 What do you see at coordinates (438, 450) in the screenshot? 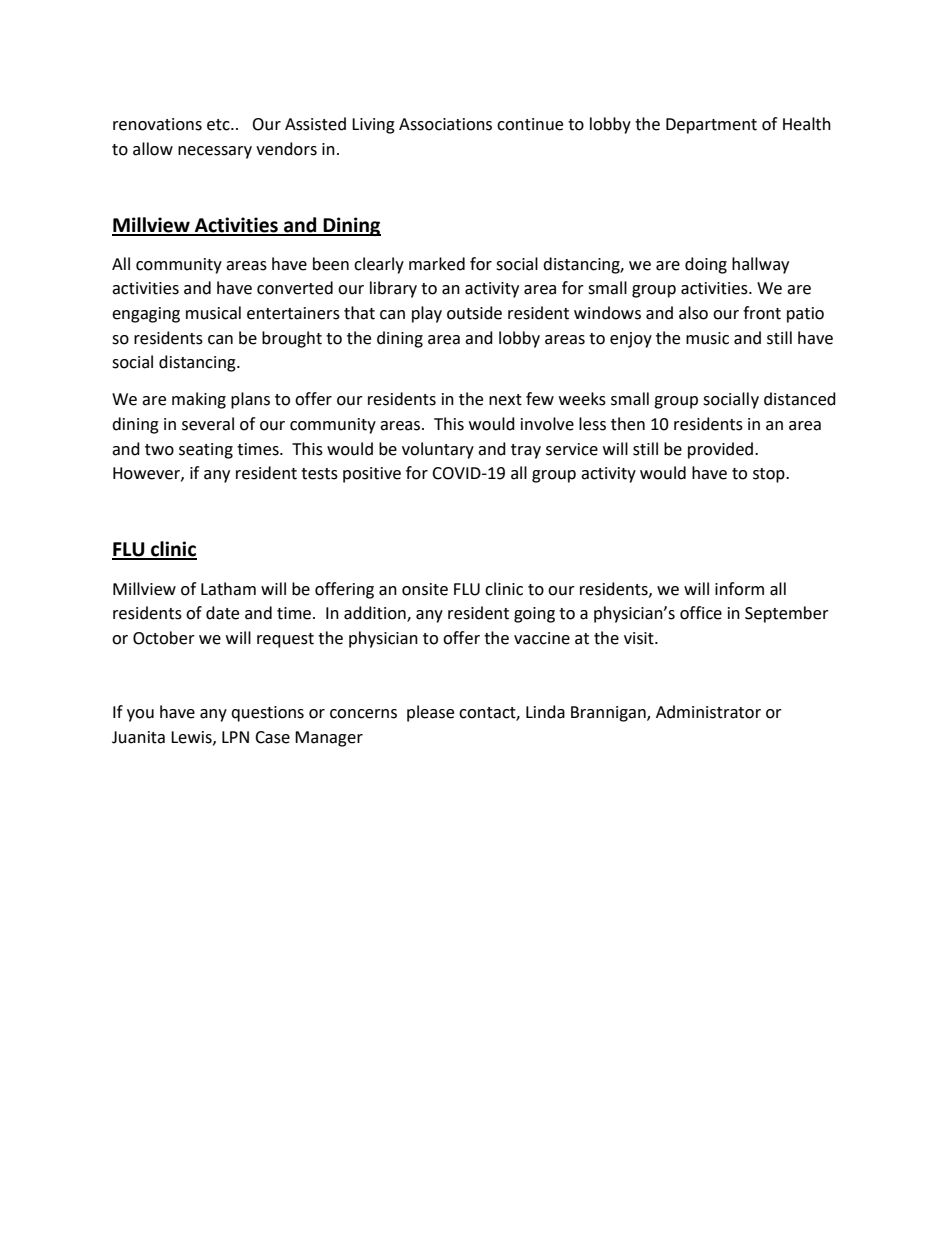
I see `voluntary` at bounding box center [438, 450].
